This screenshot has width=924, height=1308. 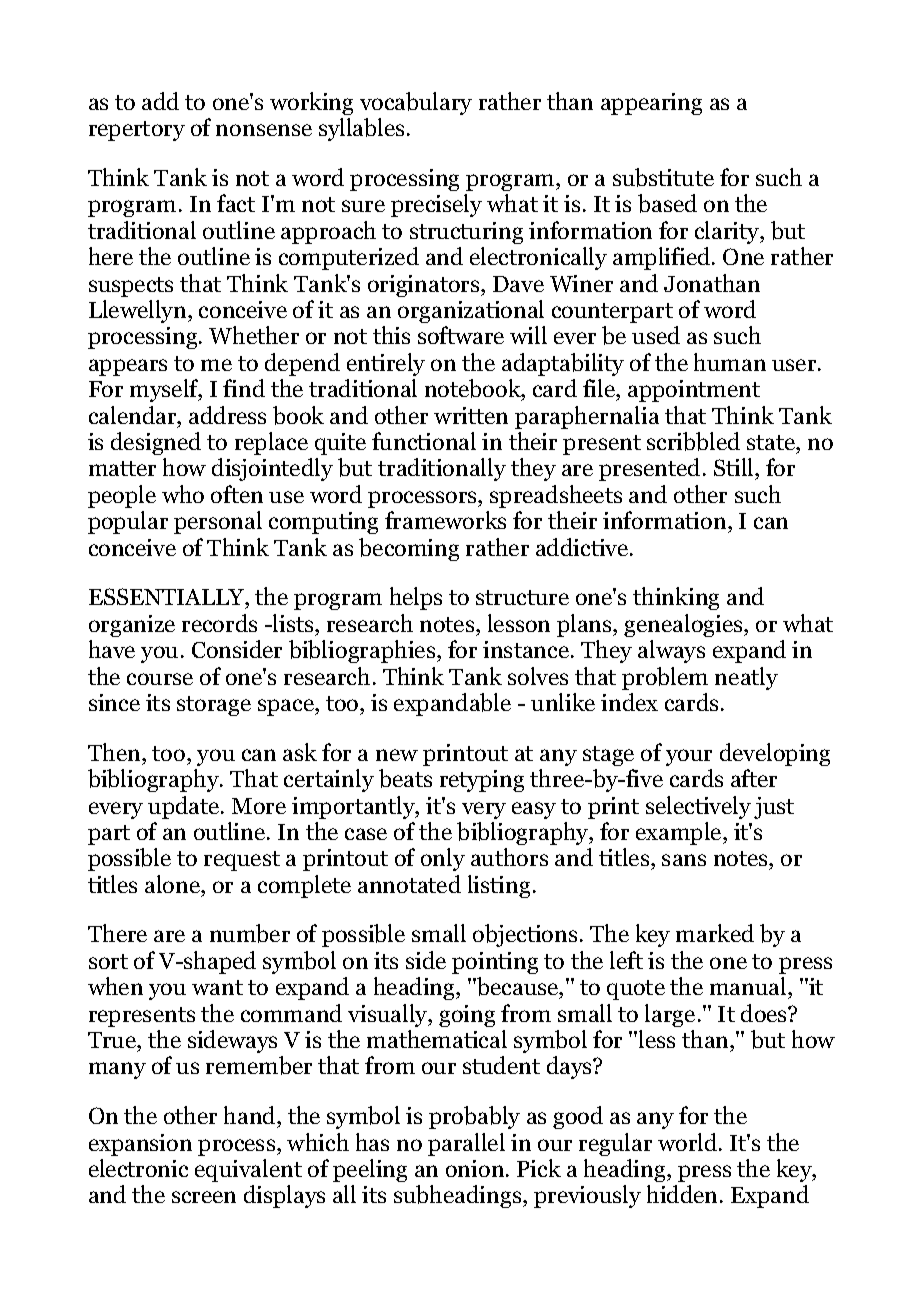 What do you see at coordinates (671, 651) in the screenshot?
I see `always` at bounding box center [671, 651].
